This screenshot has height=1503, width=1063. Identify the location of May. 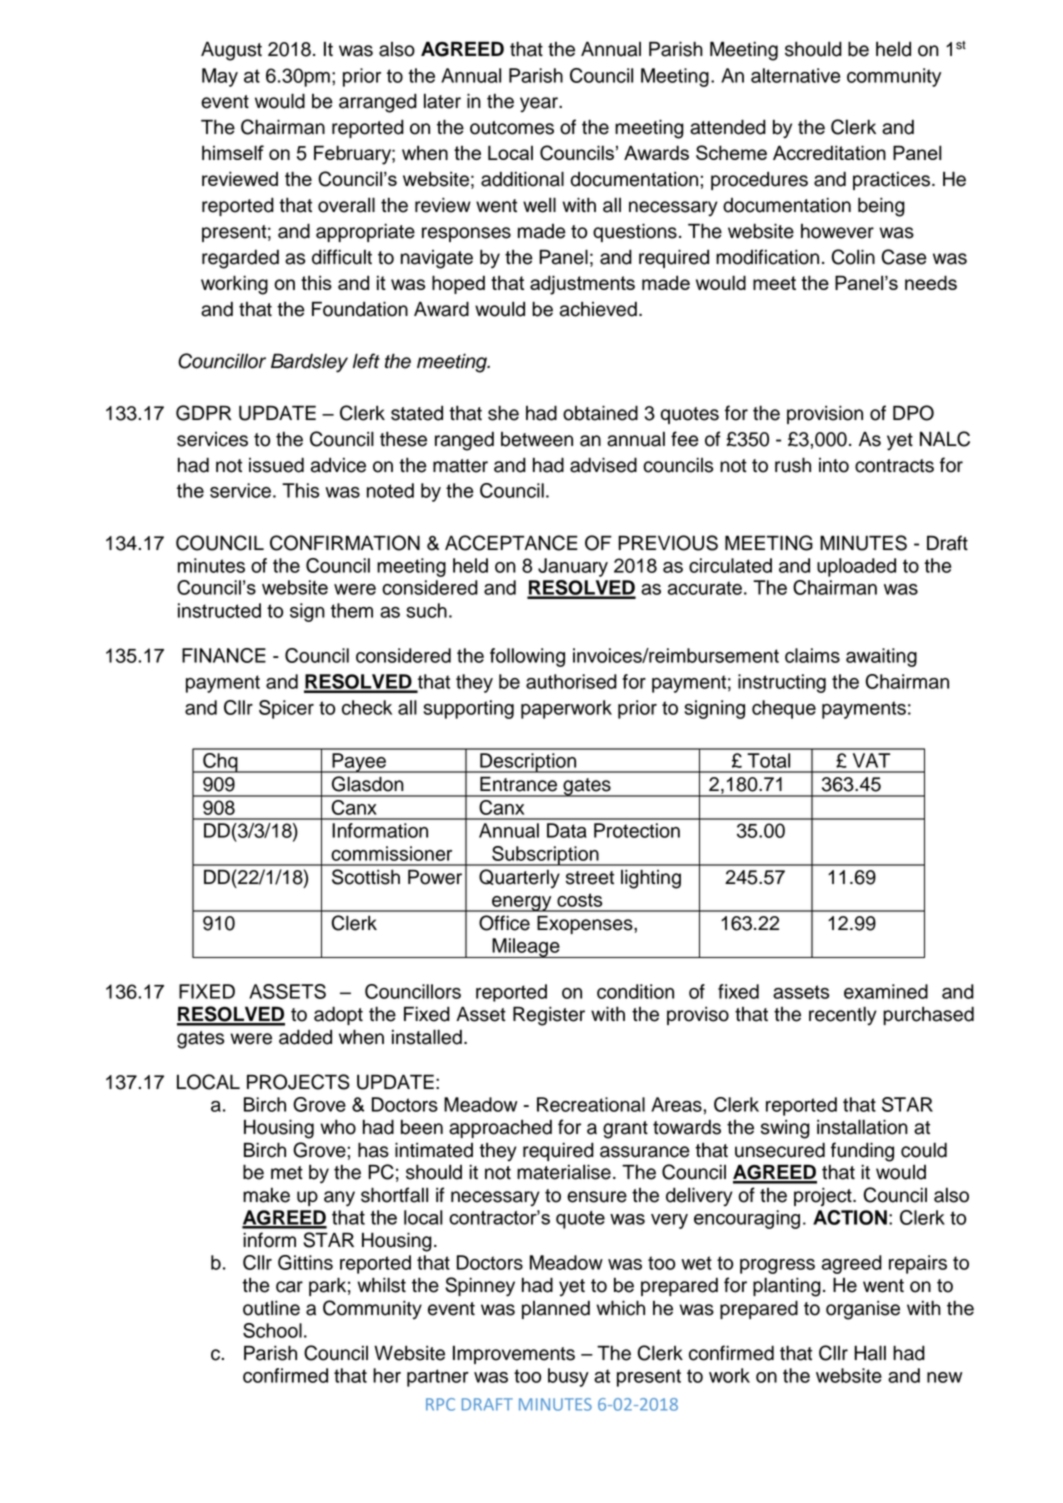
(220, 77).
